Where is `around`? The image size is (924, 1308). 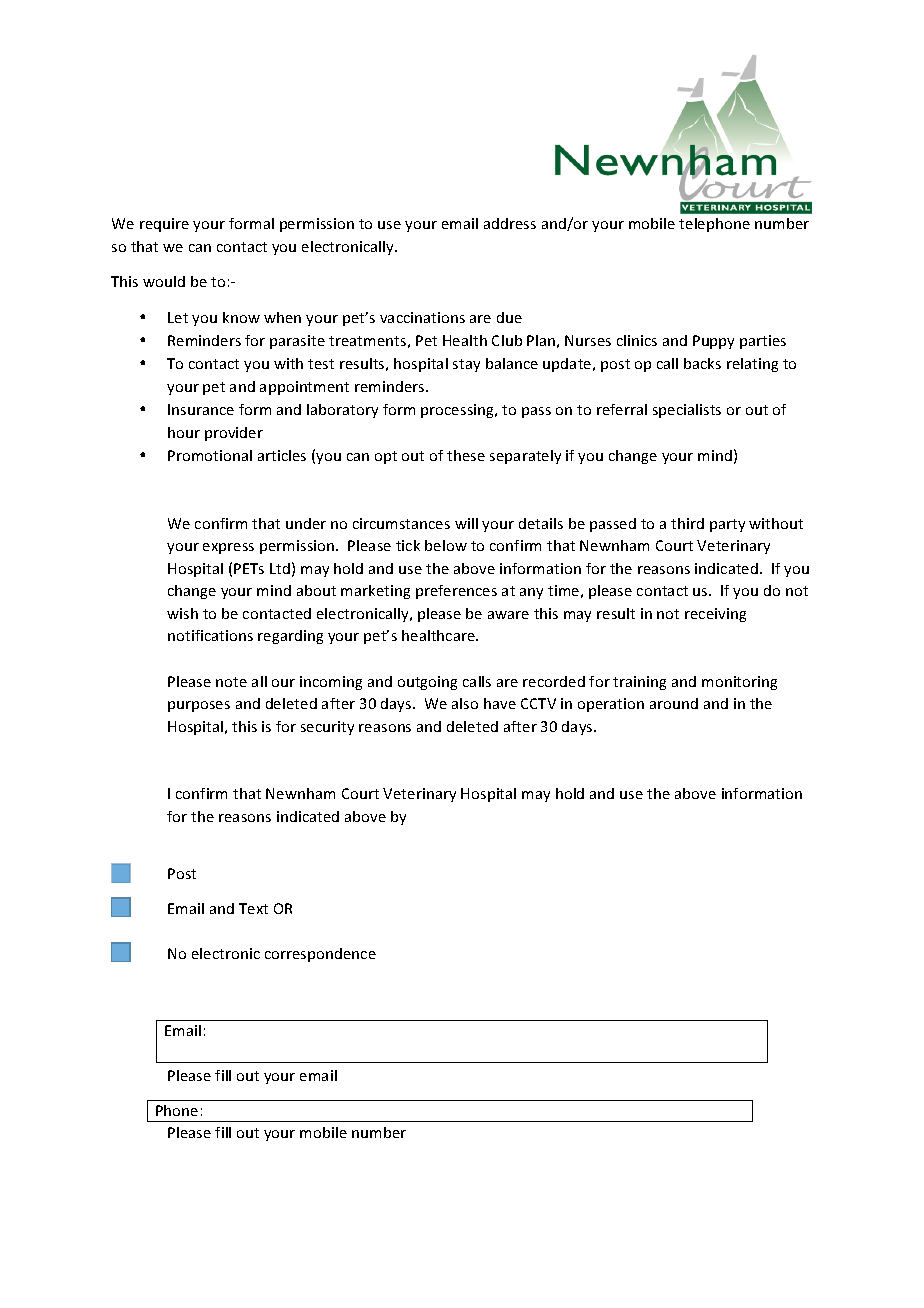 around is located at coordinates (674, 703).
